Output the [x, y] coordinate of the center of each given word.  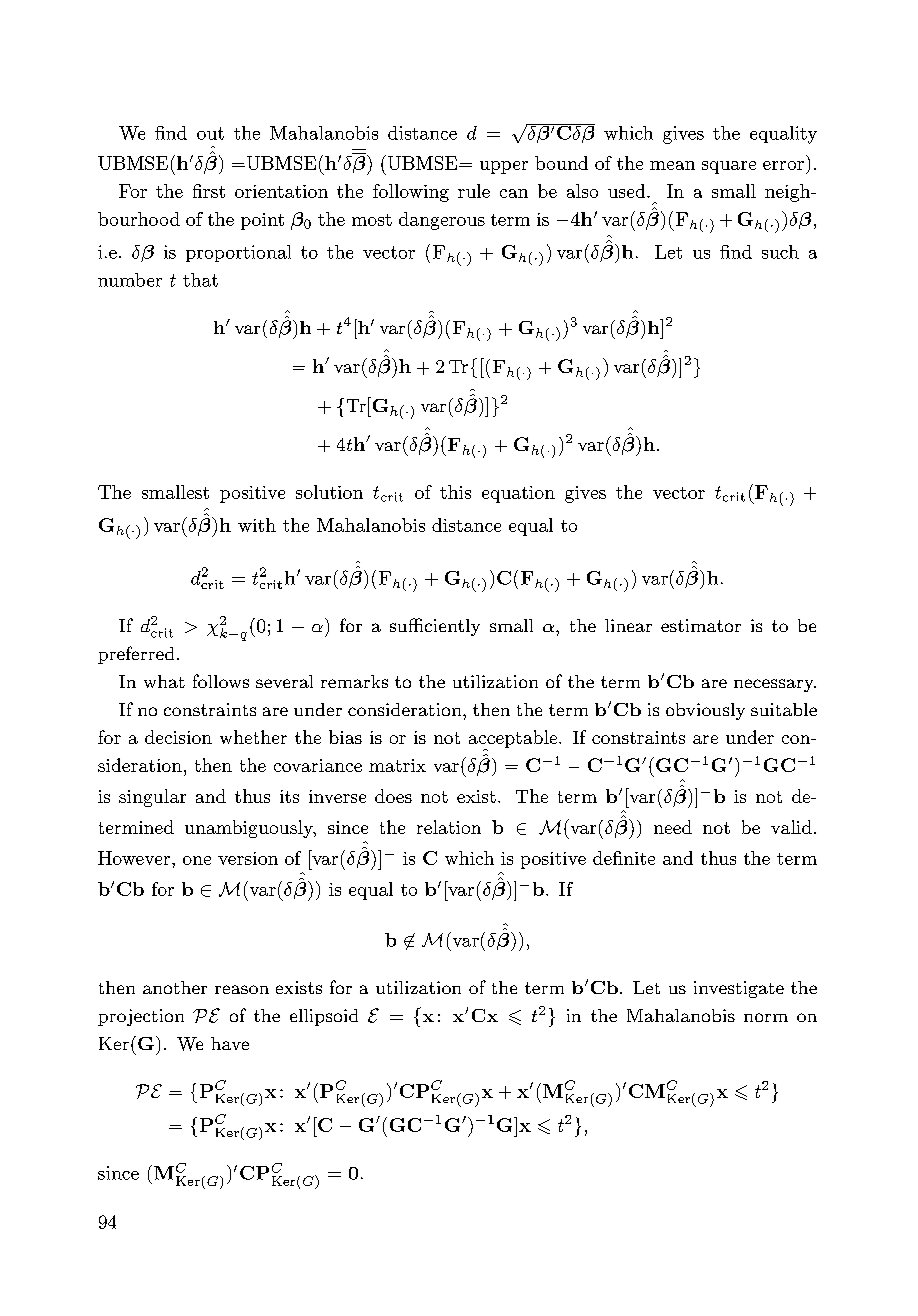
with [257, 525]
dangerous [442, 221]
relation [449, 827]
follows [221, 681]
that [200, 280]
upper [504, 167]
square [729, 167]
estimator [701, 625]
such [780, 252]
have [230, 1043]
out [210, 133]
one [197, 860]
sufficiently [435, 627]
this [455, 492]
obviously [705, 711]
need [673, 827]
